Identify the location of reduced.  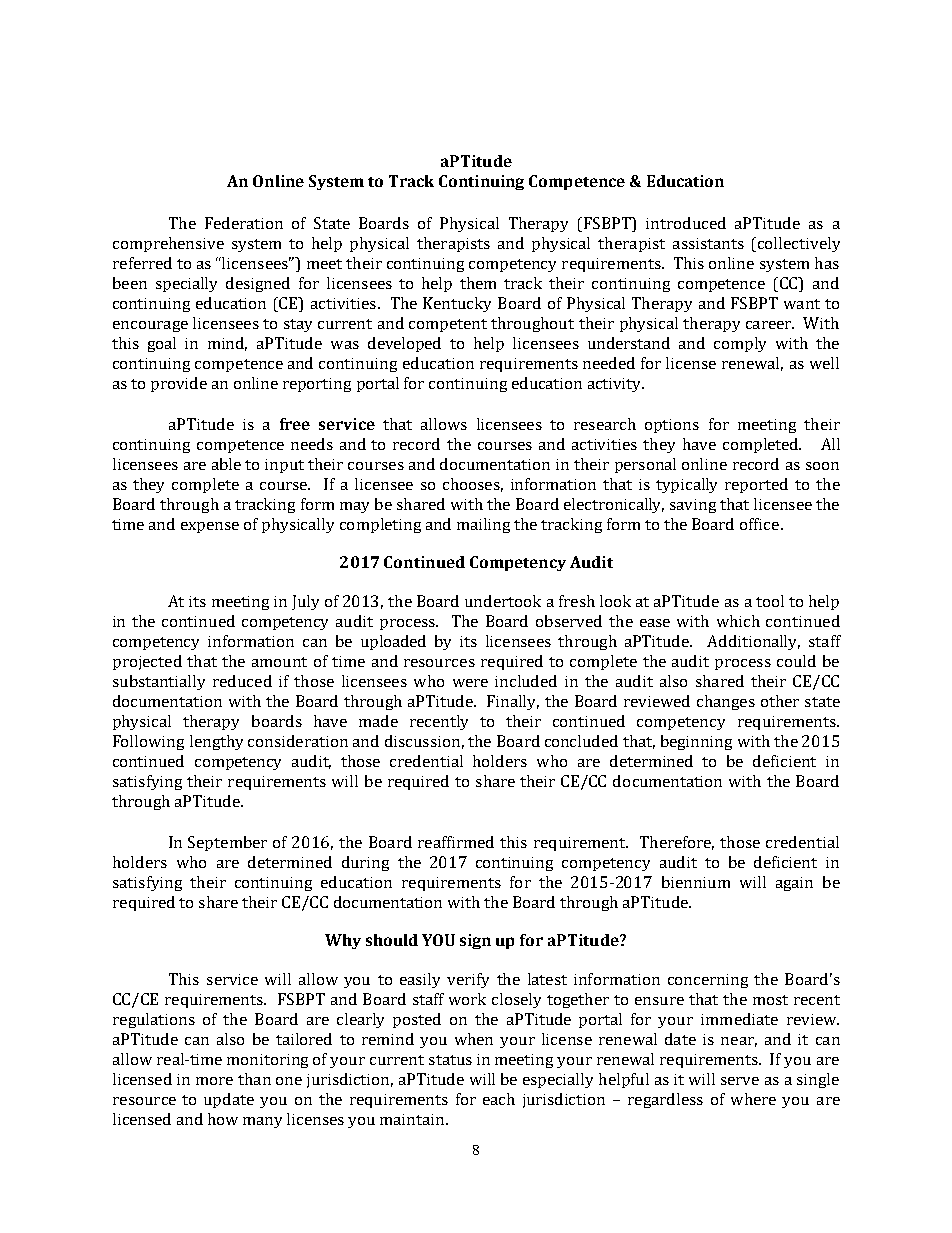
(242, 681).
